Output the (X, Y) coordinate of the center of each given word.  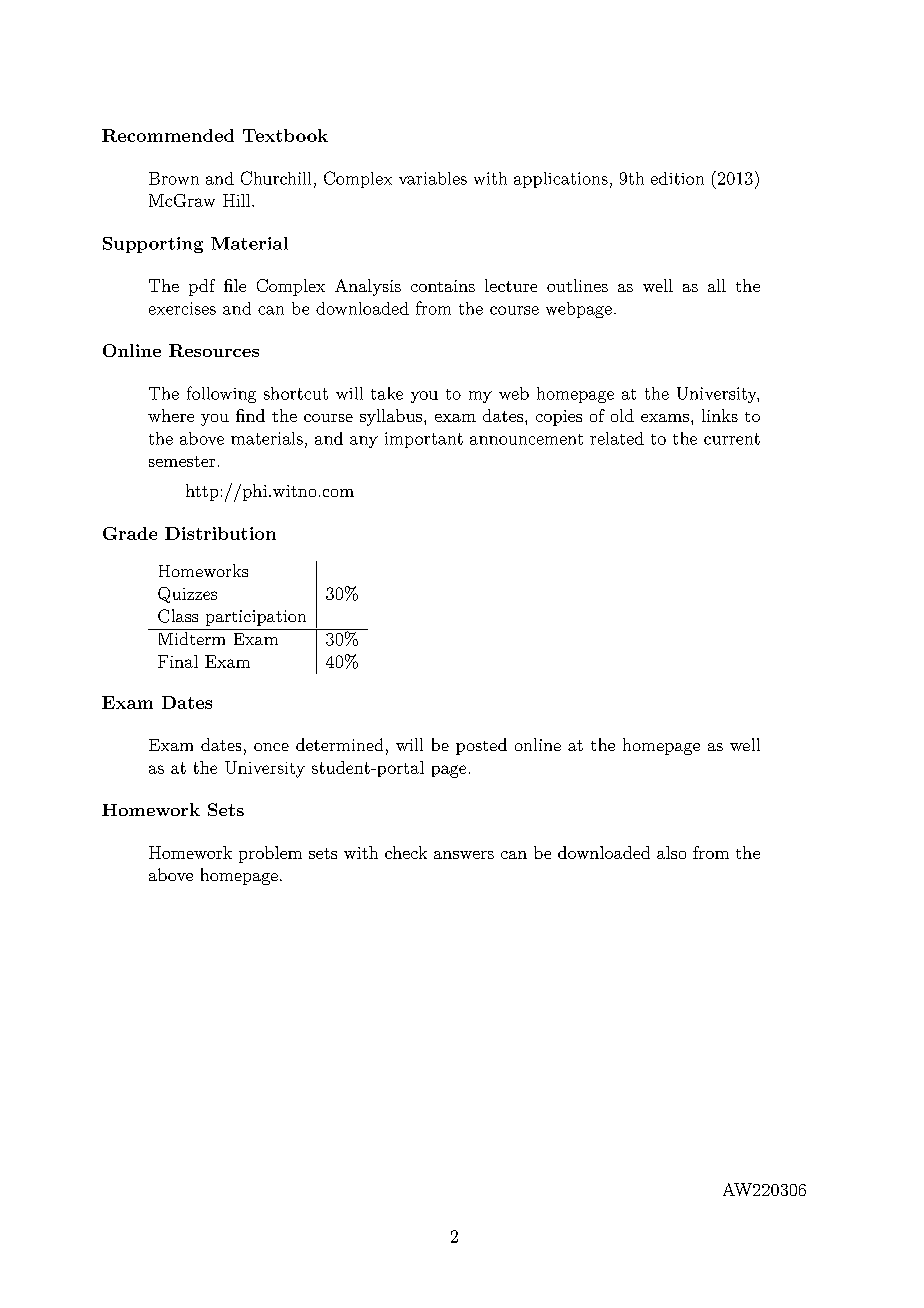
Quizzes (187, 595)
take (387, 393)
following (221, 394)
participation (256, 618)
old (622, 415)
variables (433, 178)
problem (270, 854)
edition (677, 178)
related (617, 438)
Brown (174, 178)
